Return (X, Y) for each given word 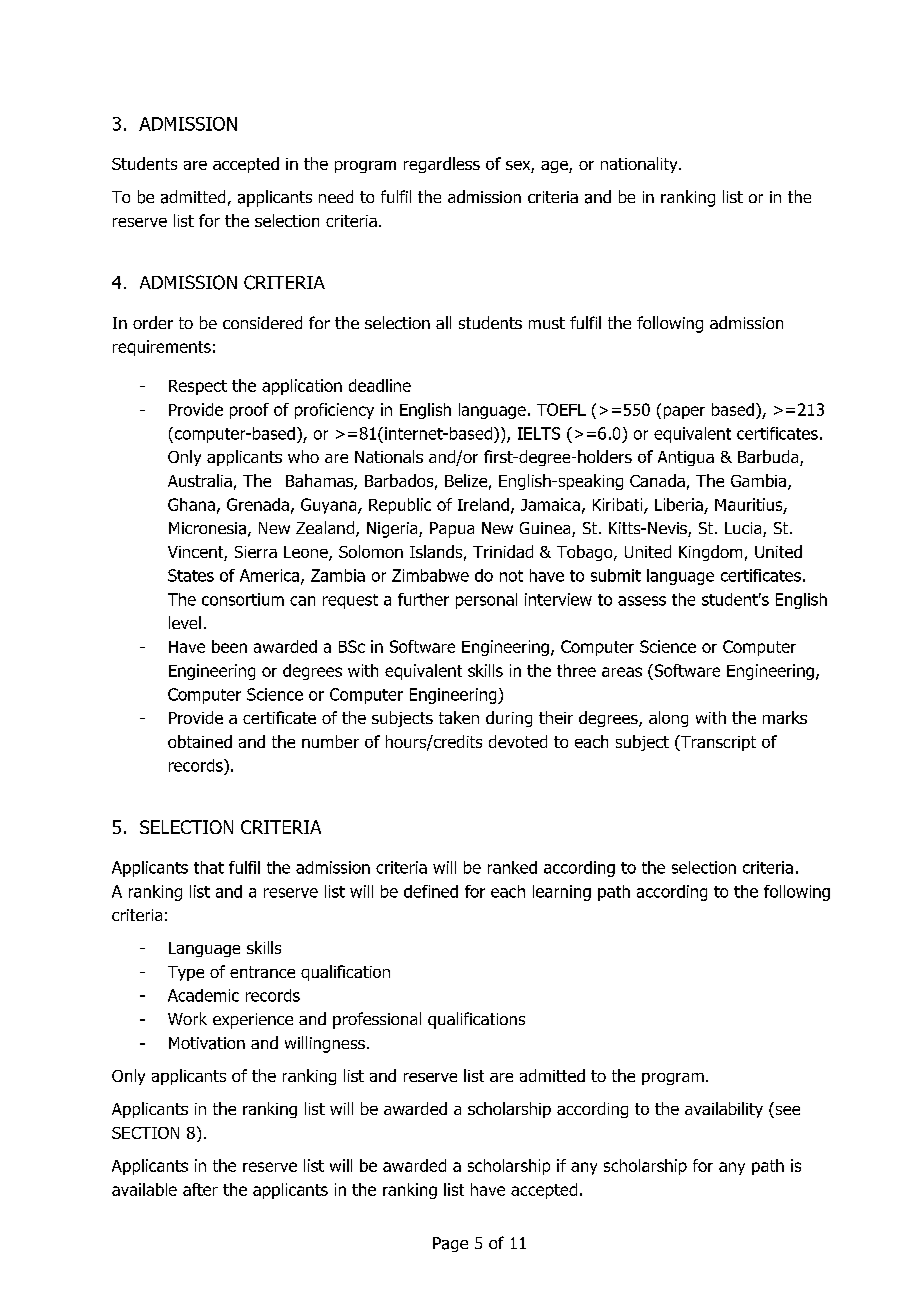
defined (431, 891)
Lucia (744, 529)
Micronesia (207, 528)
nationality (640, 165)
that (209, 867)
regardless (442, 165)
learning (562, 893)
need (336, 196)
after (200, 1189)
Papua (452, 530)
